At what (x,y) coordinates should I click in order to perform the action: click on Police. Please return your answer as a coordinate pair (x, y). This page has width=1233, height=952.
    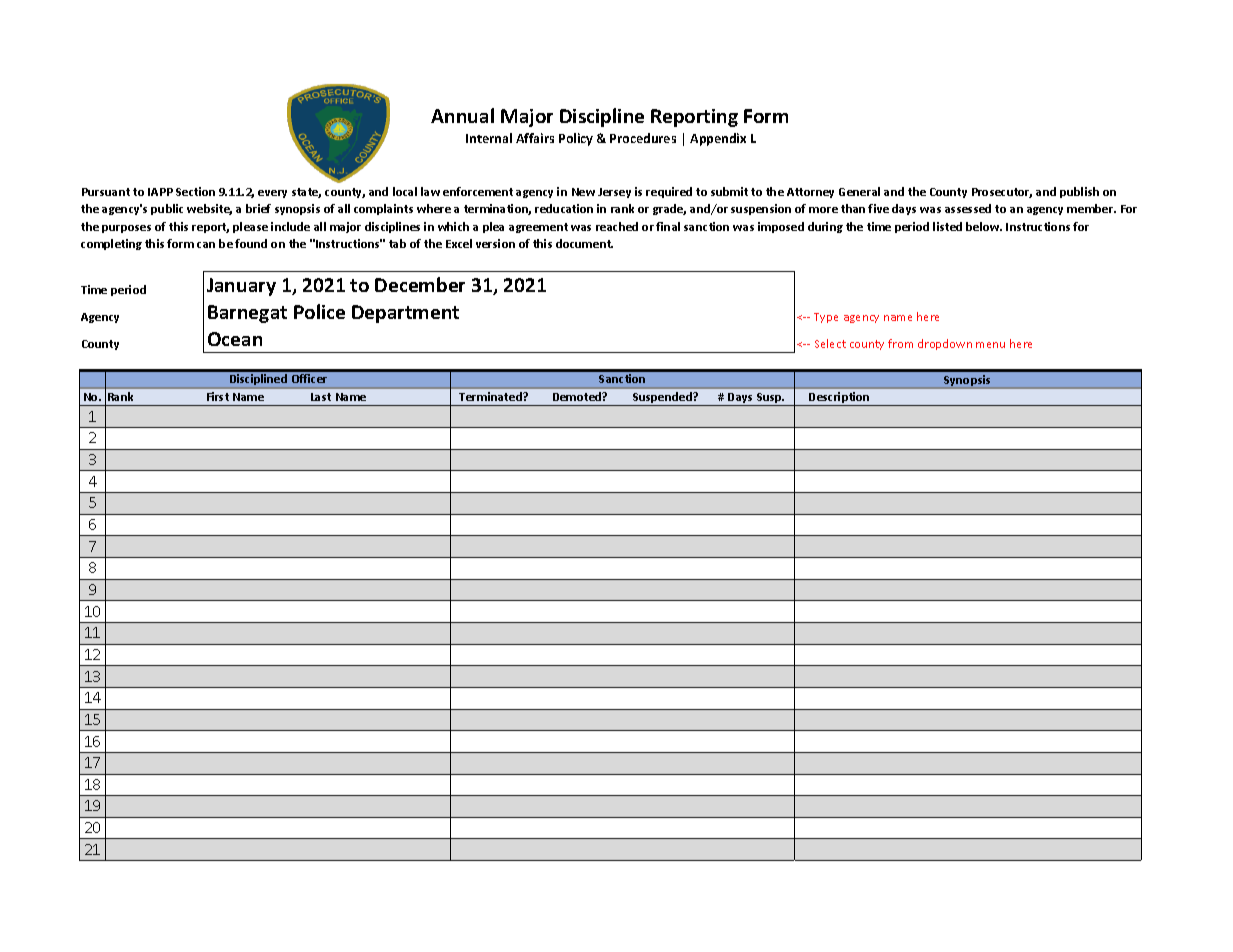
    Looking at the image, I should click on (319, 311).
